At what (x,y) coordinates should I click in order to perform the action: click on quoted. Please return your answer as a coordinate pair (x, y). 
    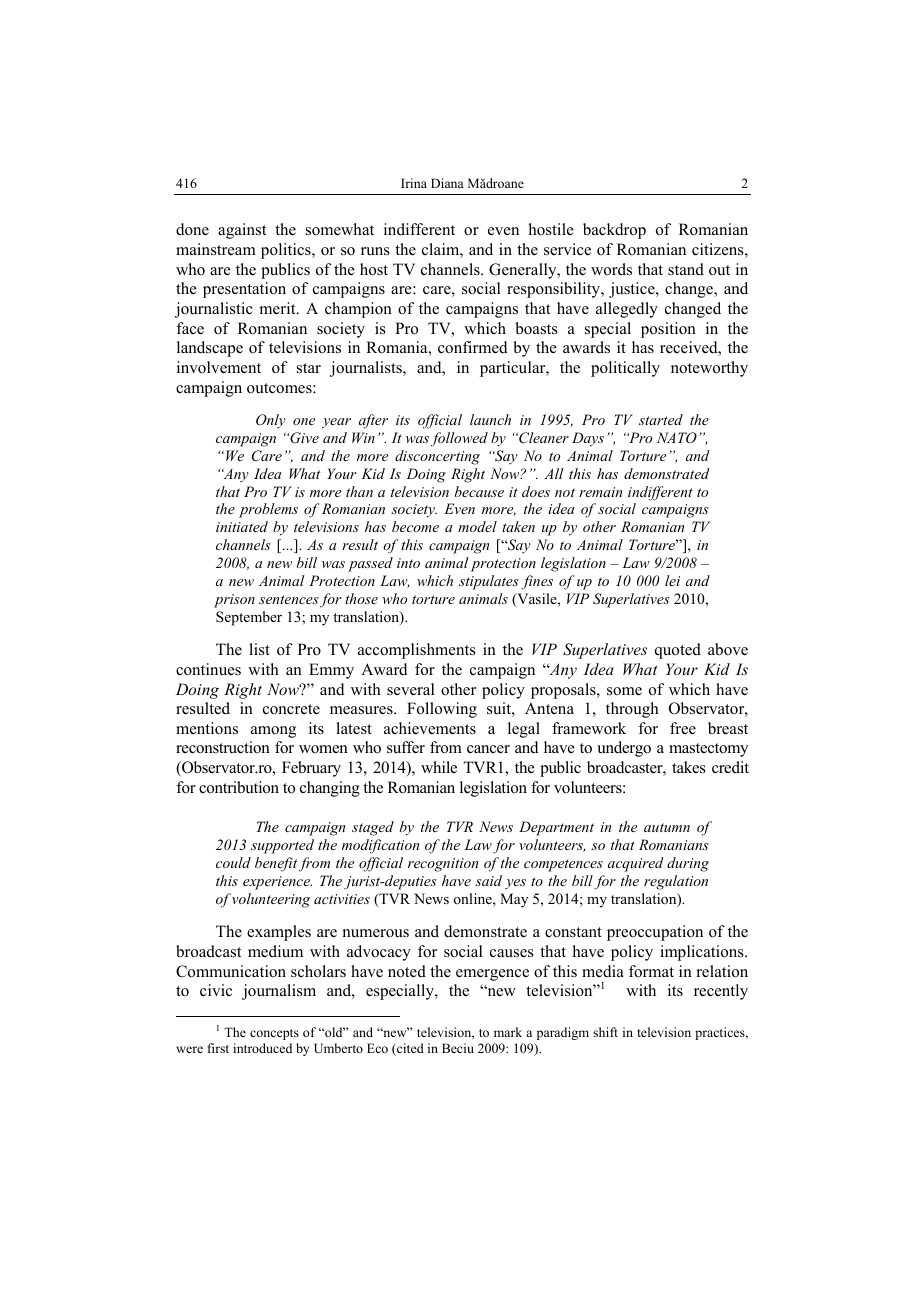
    Looking at the image, I should click on (678, 651).
